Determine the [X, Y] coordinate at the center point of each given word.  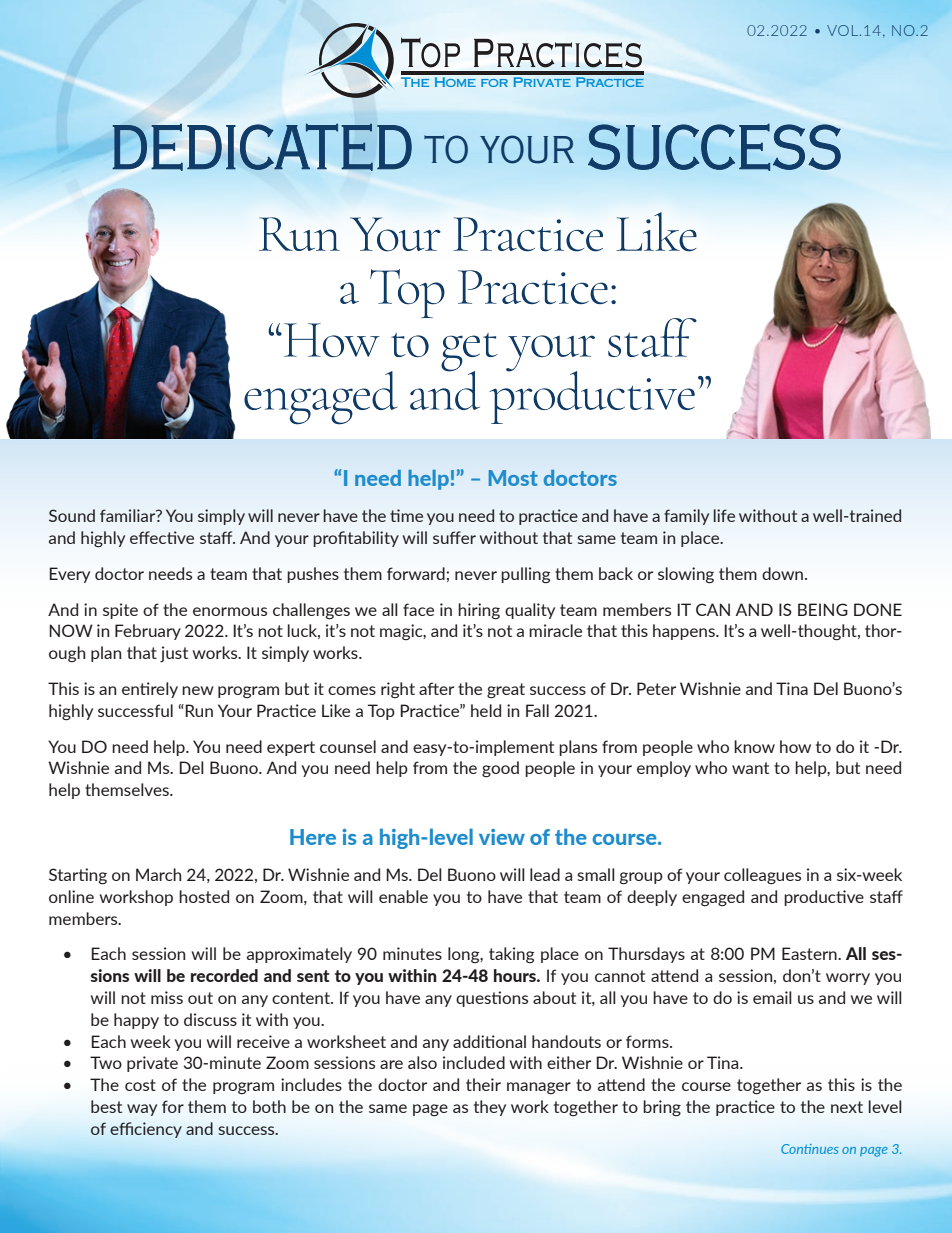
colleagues [762, 876]
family [686, 517]
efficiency [146, 1130]
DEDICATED [262, 147]
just [174, 654]
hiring [479, 611]
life [724, 515]
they [490, 1108]
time [406, 515]
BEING [823, 609]
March [158, 874]
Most [513, 478]
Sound [72, 515]
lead [545, 874]
